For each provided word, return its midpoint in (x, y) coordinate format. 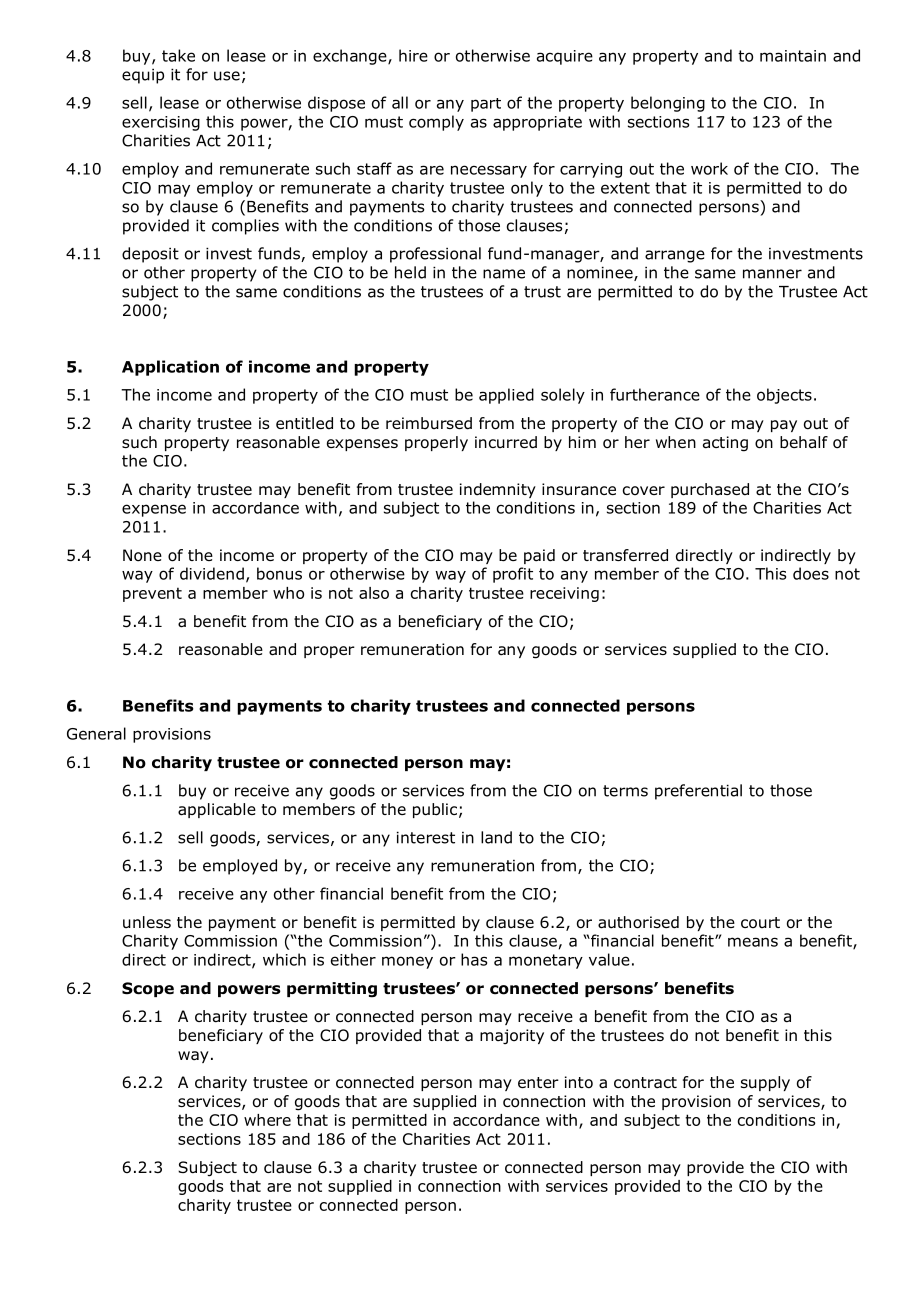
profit (513, 575)
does (811, 573)
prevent (152, 594)
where (267, 1120)
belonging (668, 104)
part (486, 105)
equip (143, 76)
